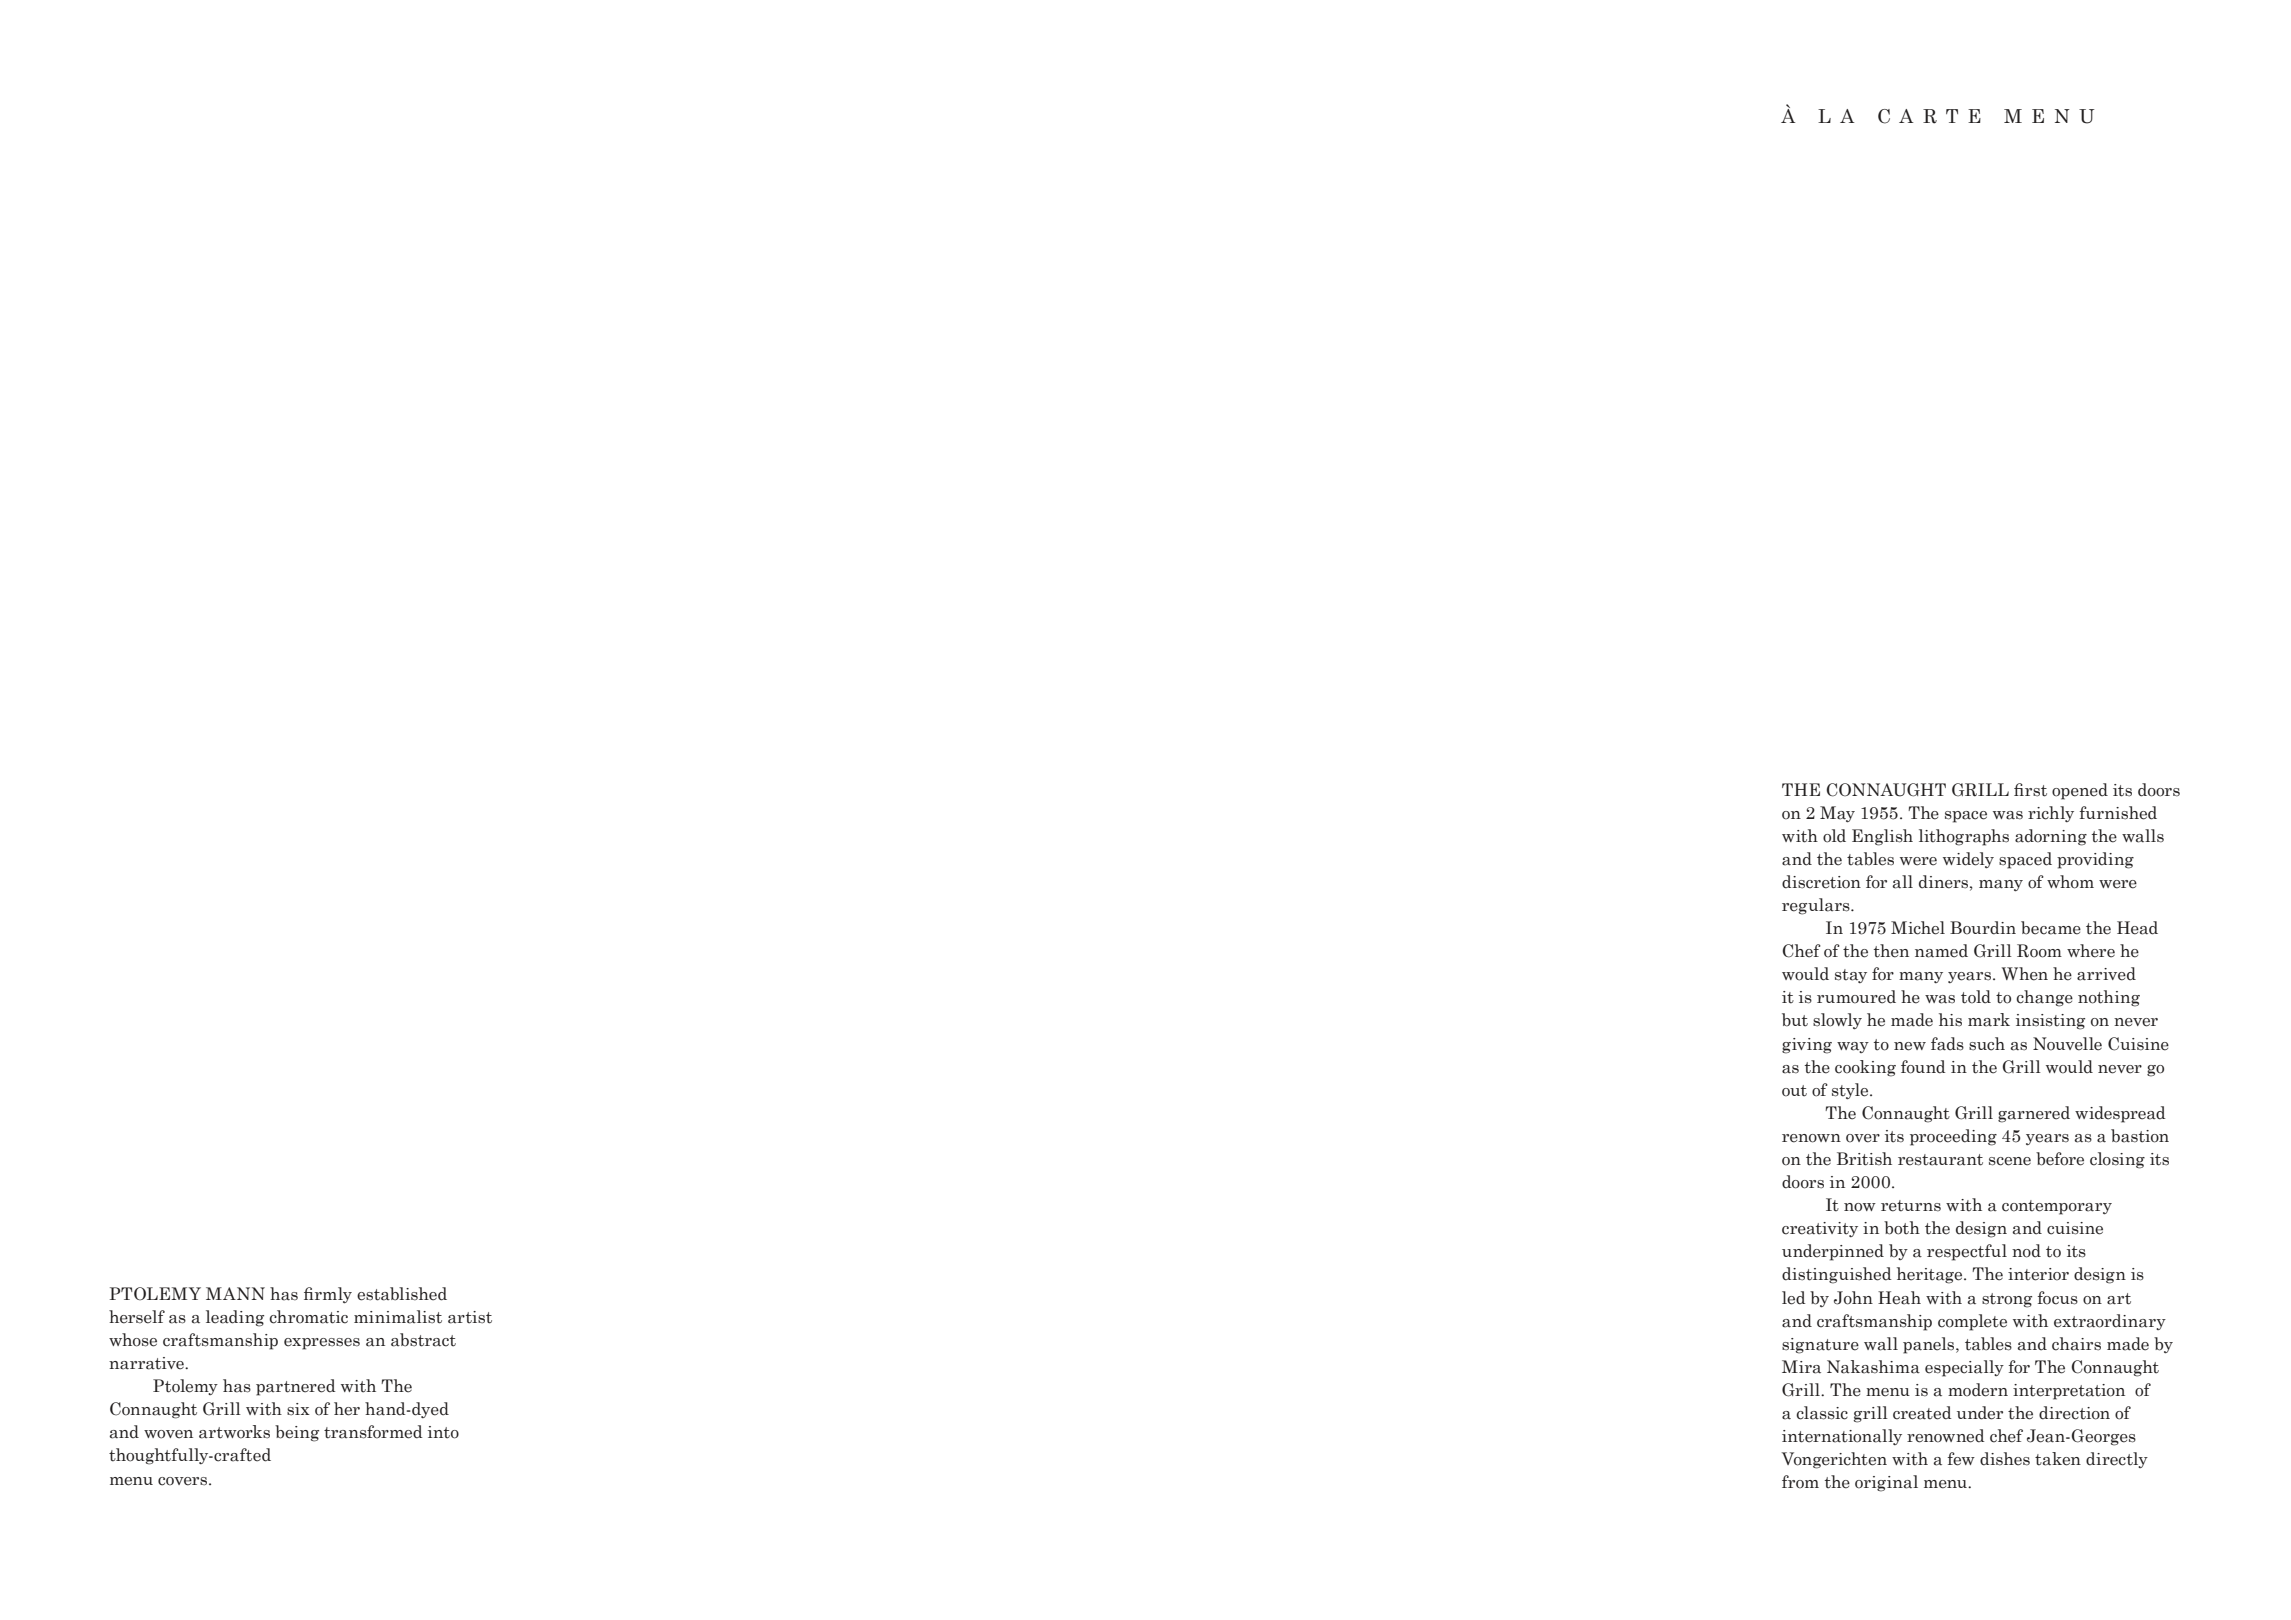  What do you see at coordinates (373, 1432) in the screenshot?
I see `transformed` at bounding box center [373, 1432].
